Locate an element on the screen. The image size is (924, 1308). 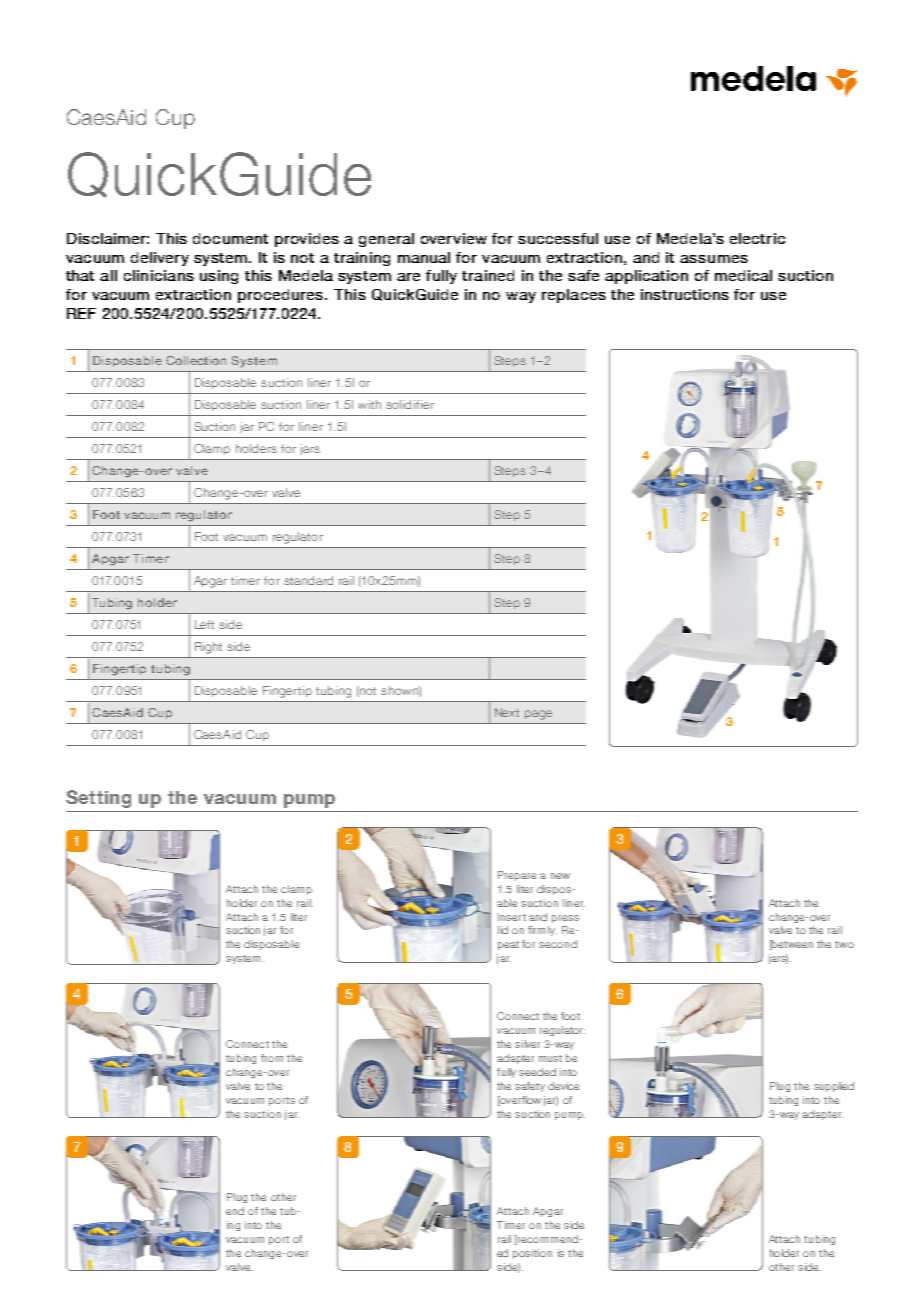
silver is located at coordinates (527, 1044).
